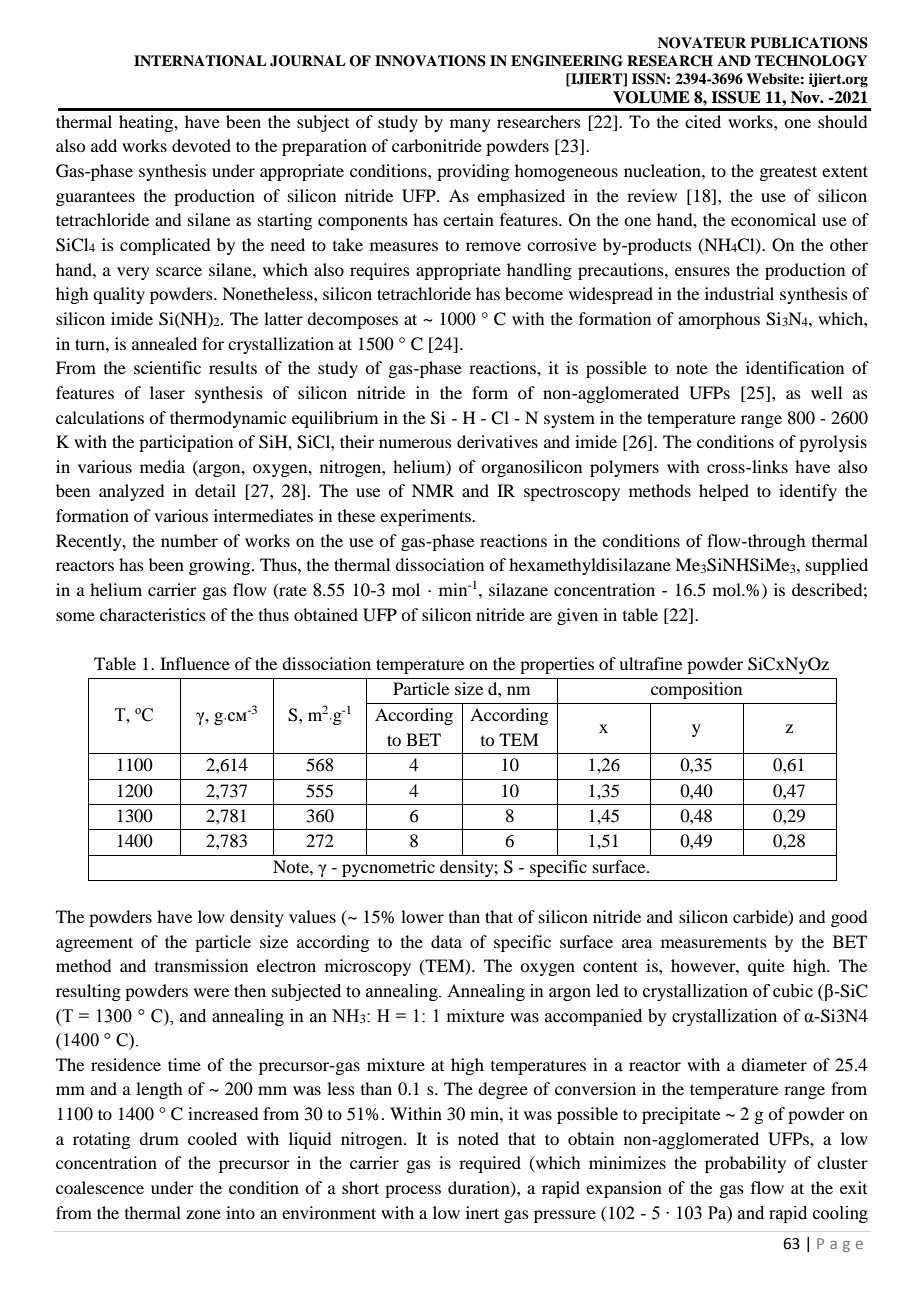  What do you see at coordinates (795, 367) in the document?
I see `identification` at bounding box center [795, 367].
